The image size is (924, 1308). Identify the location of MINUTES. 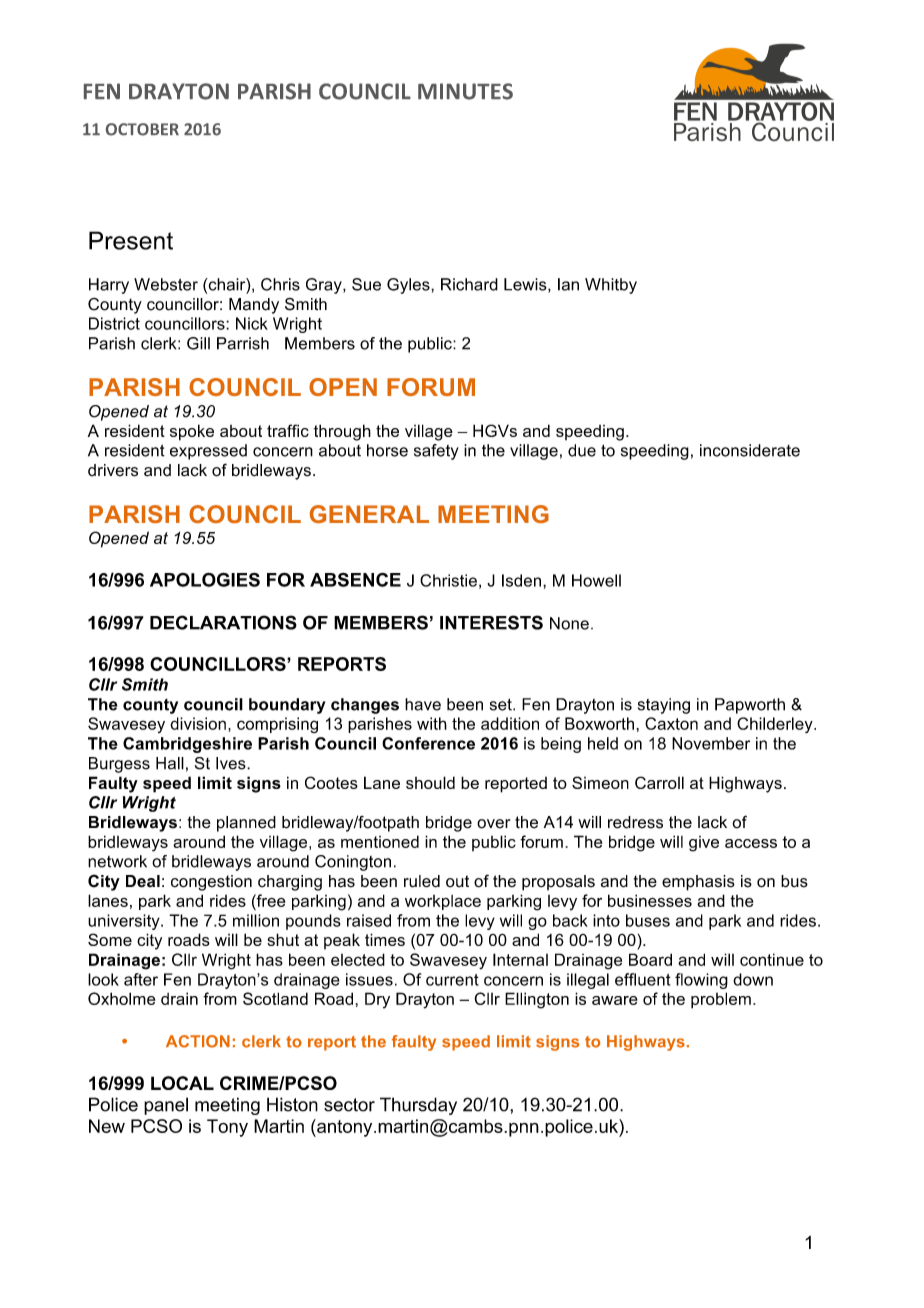
(465, 91).
